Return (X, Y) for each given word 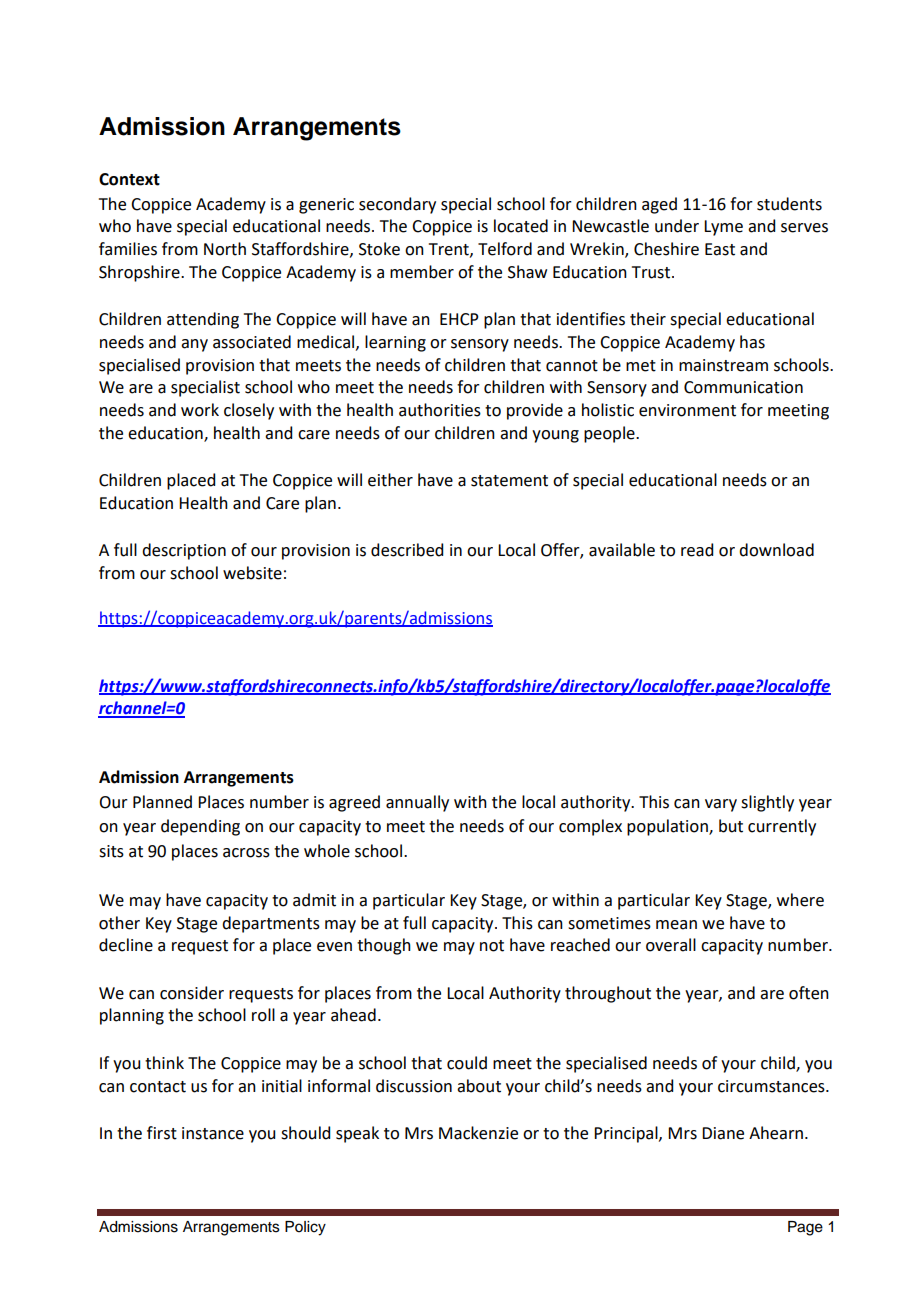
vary (721, 805)
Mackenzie (478, 1133)
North (225, 249)
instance (213, 1133)
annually (417, 803)
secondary (397, 205)
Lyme (723, 228)
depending (200, 827)
